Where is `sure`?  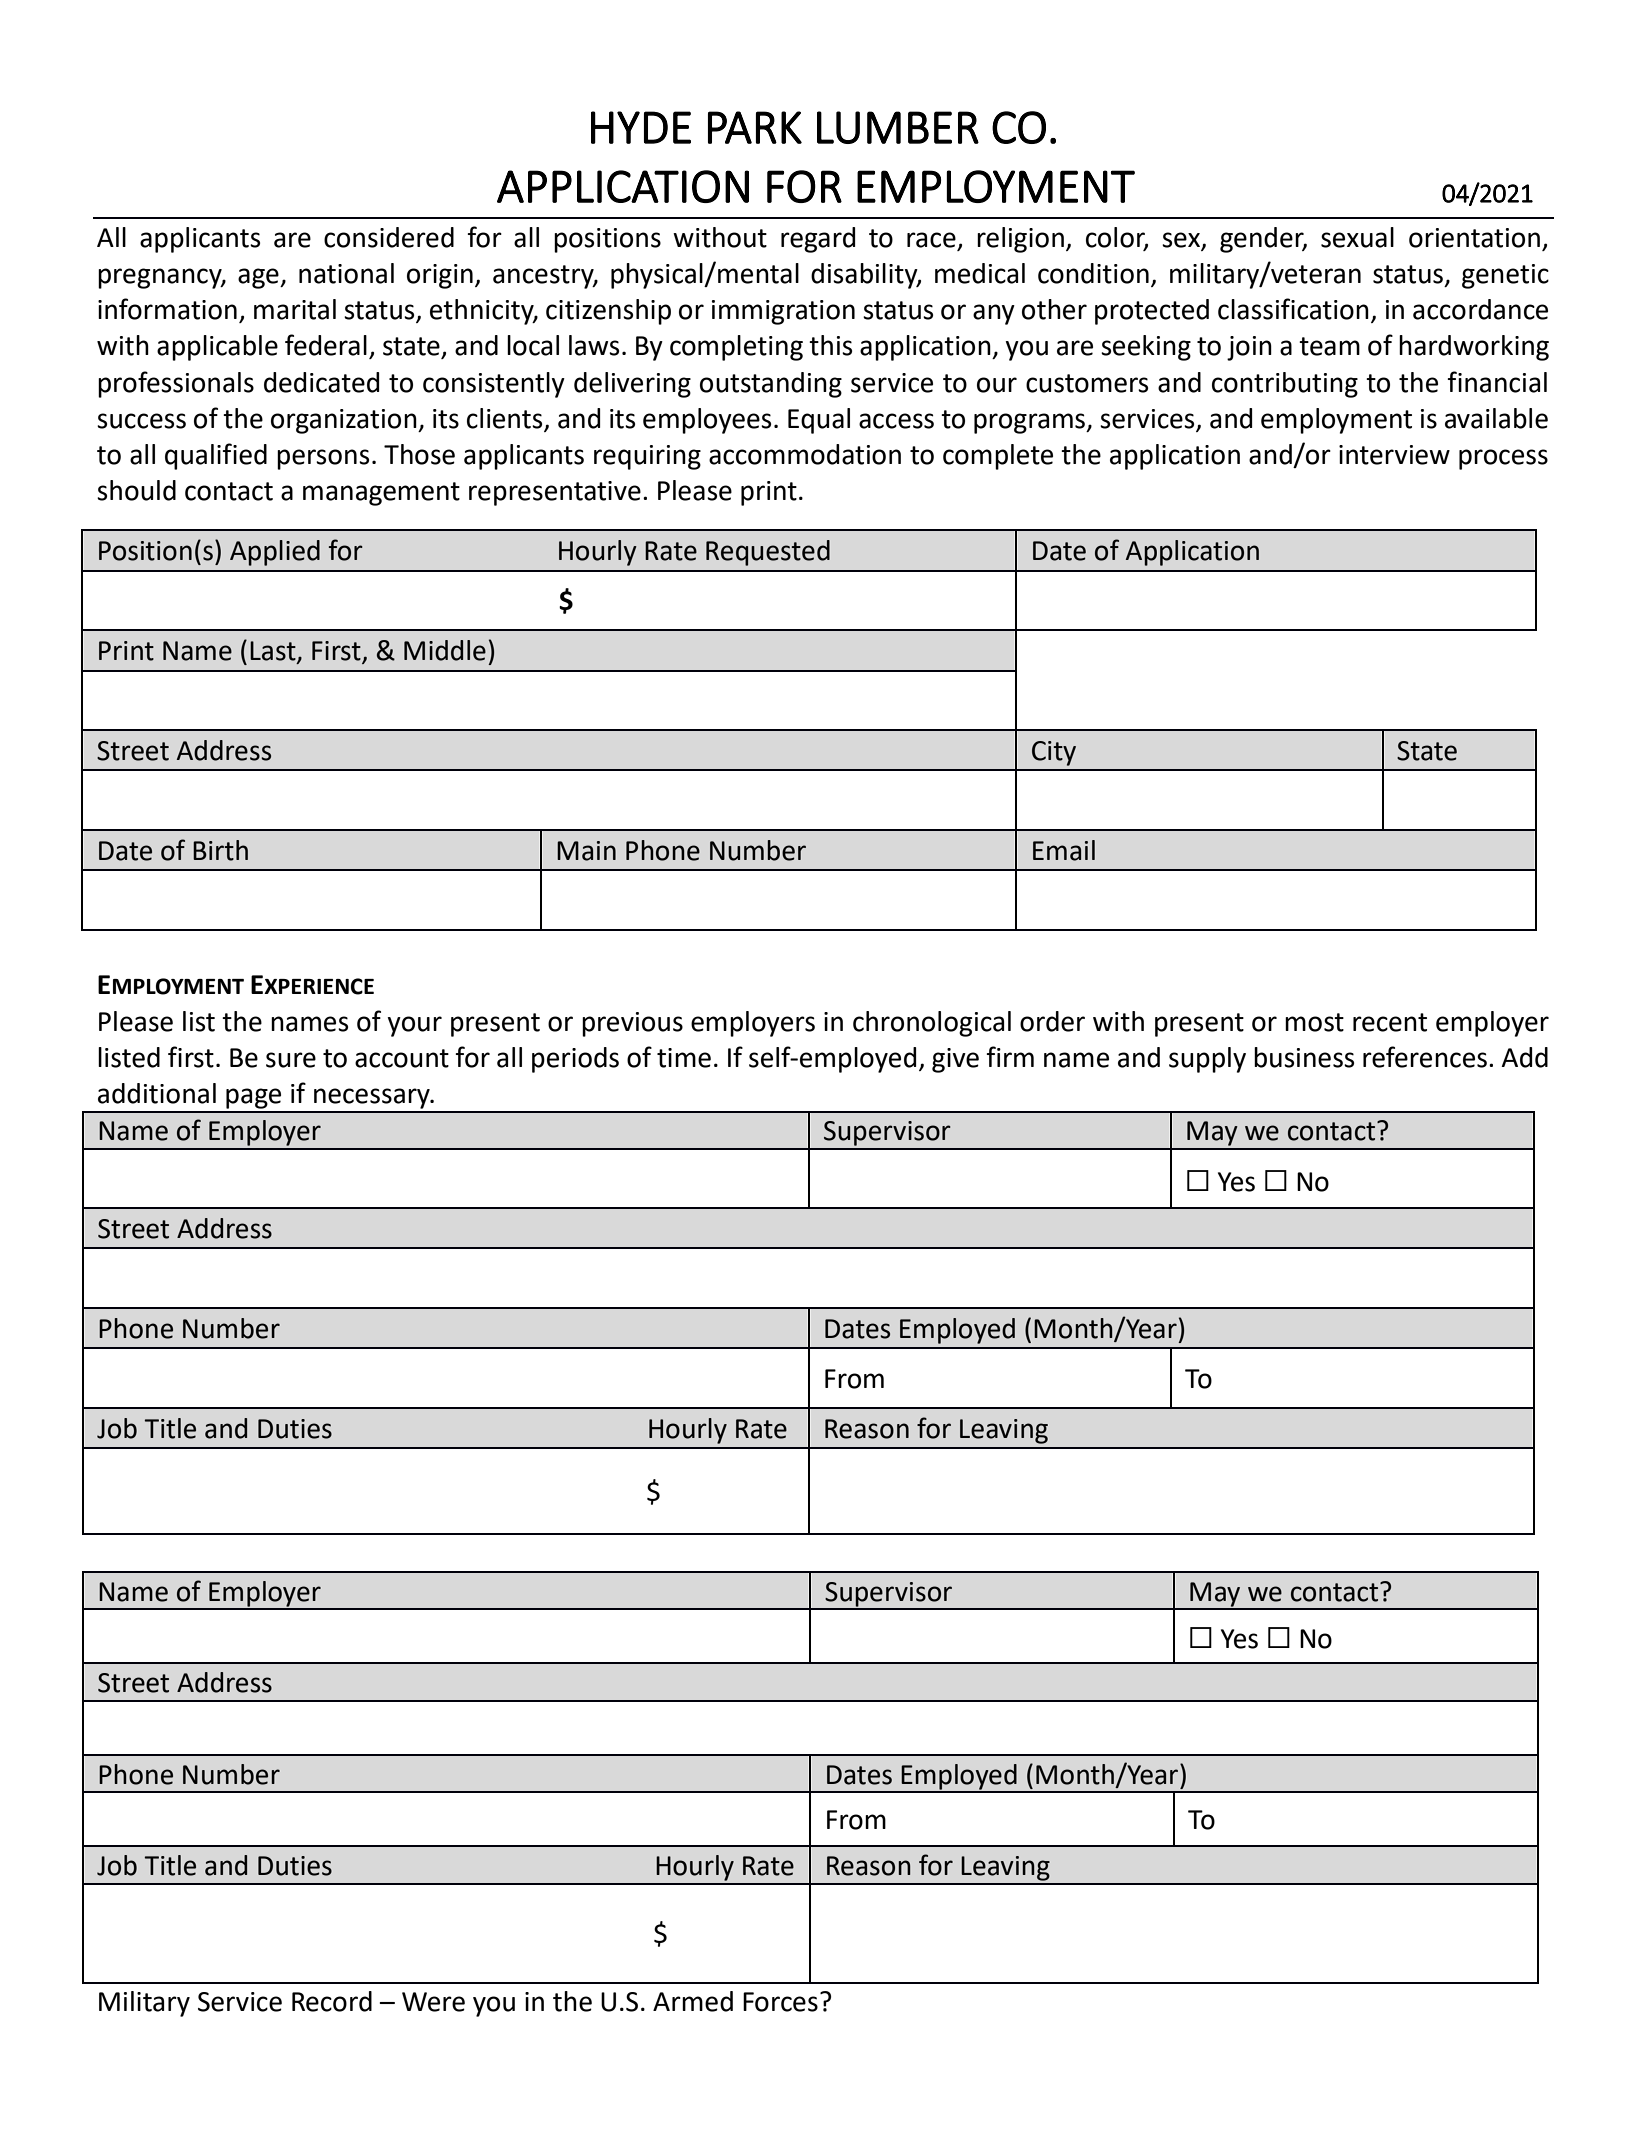
sure is located at coordinates (291, 1060).
